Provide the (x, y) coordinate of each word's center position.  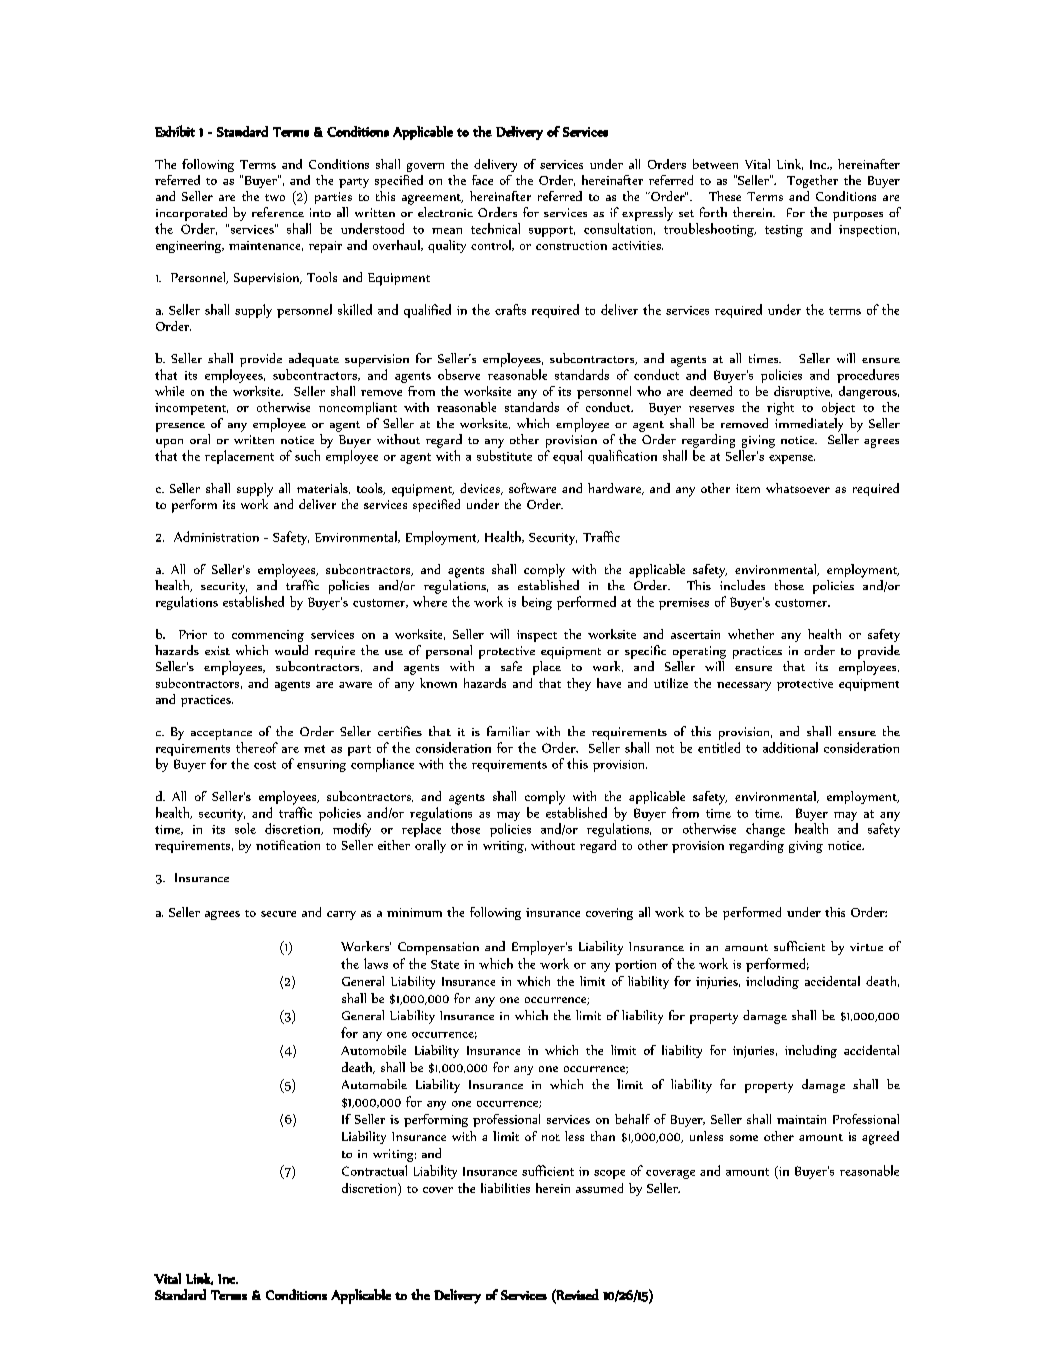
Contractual (374, 1170)
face (482, 180)
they (579, 684)
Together (812, 181)
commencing (268, 636)
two (275, 197)
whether (751, 634)
